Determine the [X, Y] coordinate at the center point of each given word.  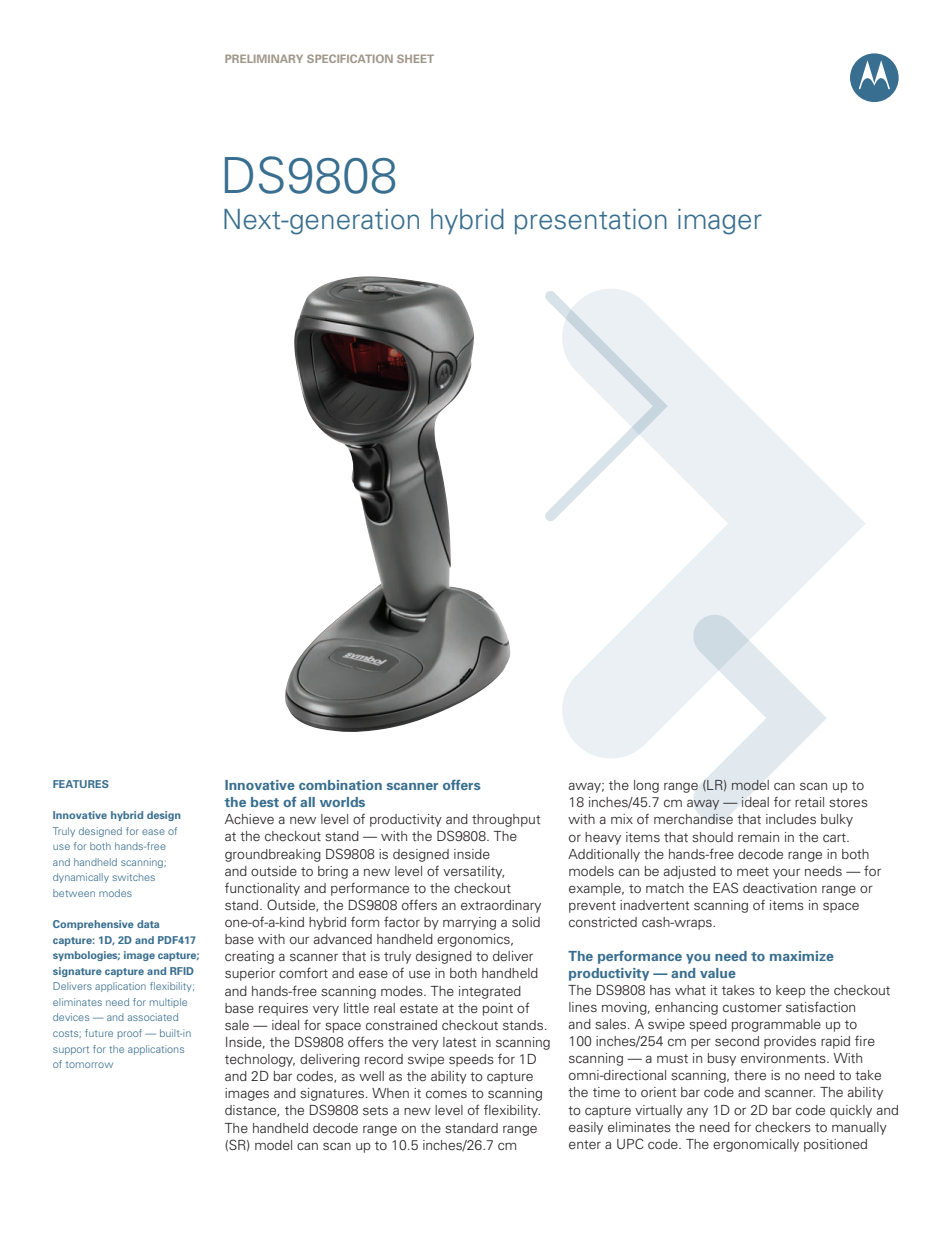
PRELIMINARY [264, 59]
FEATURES [81, 784]
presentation [591, 222]
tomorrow [89, 1065]
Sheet [415, 58]
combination [340, 785]
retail [809, 802]
